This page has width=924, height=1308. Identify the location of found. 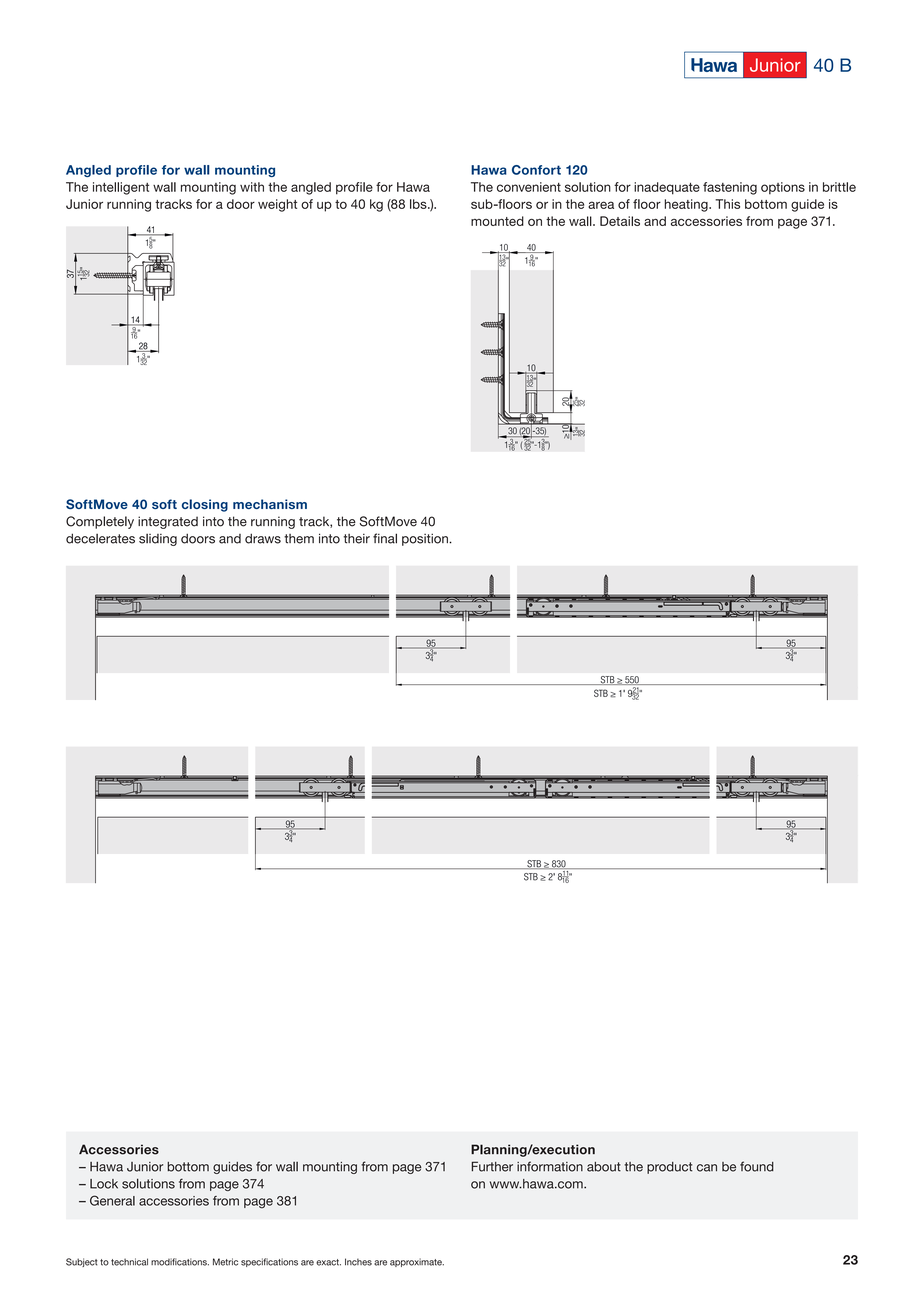
(757, 1166).
